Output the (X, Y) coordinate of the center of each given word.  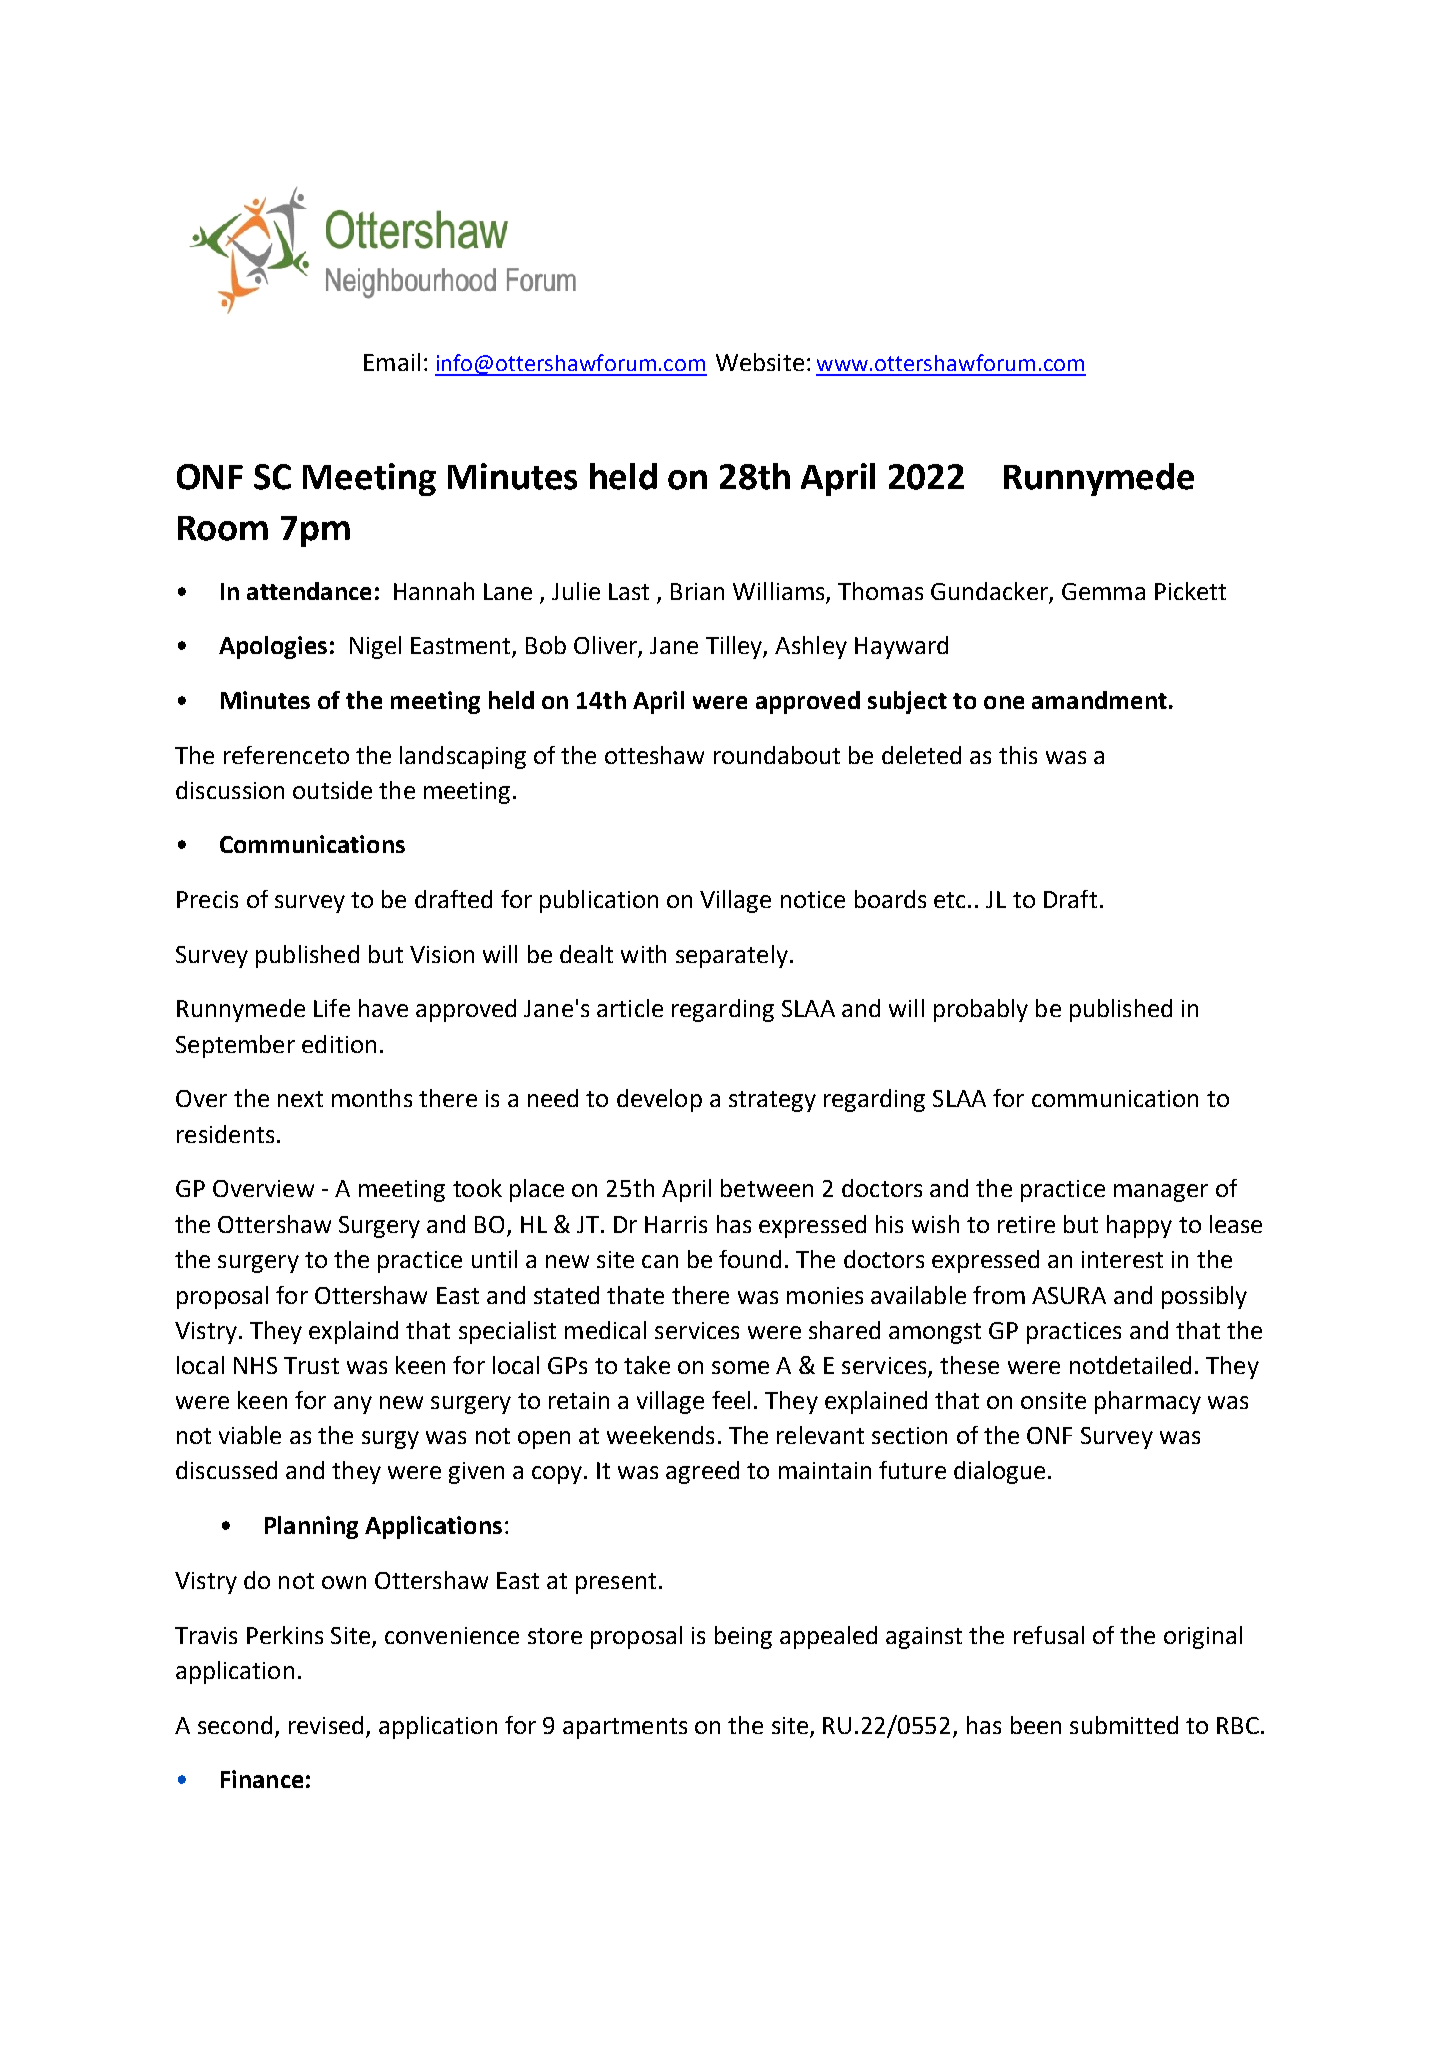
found (750, 1259)
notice (813, 899)
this (1018, 755)
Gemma (1103, 591)
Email (392, 362)
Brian (697, 591)
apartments (625, 1728)
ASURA (1069, 1295)
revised (326, 1725)
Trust (311, 1365)
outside (332, 790)
